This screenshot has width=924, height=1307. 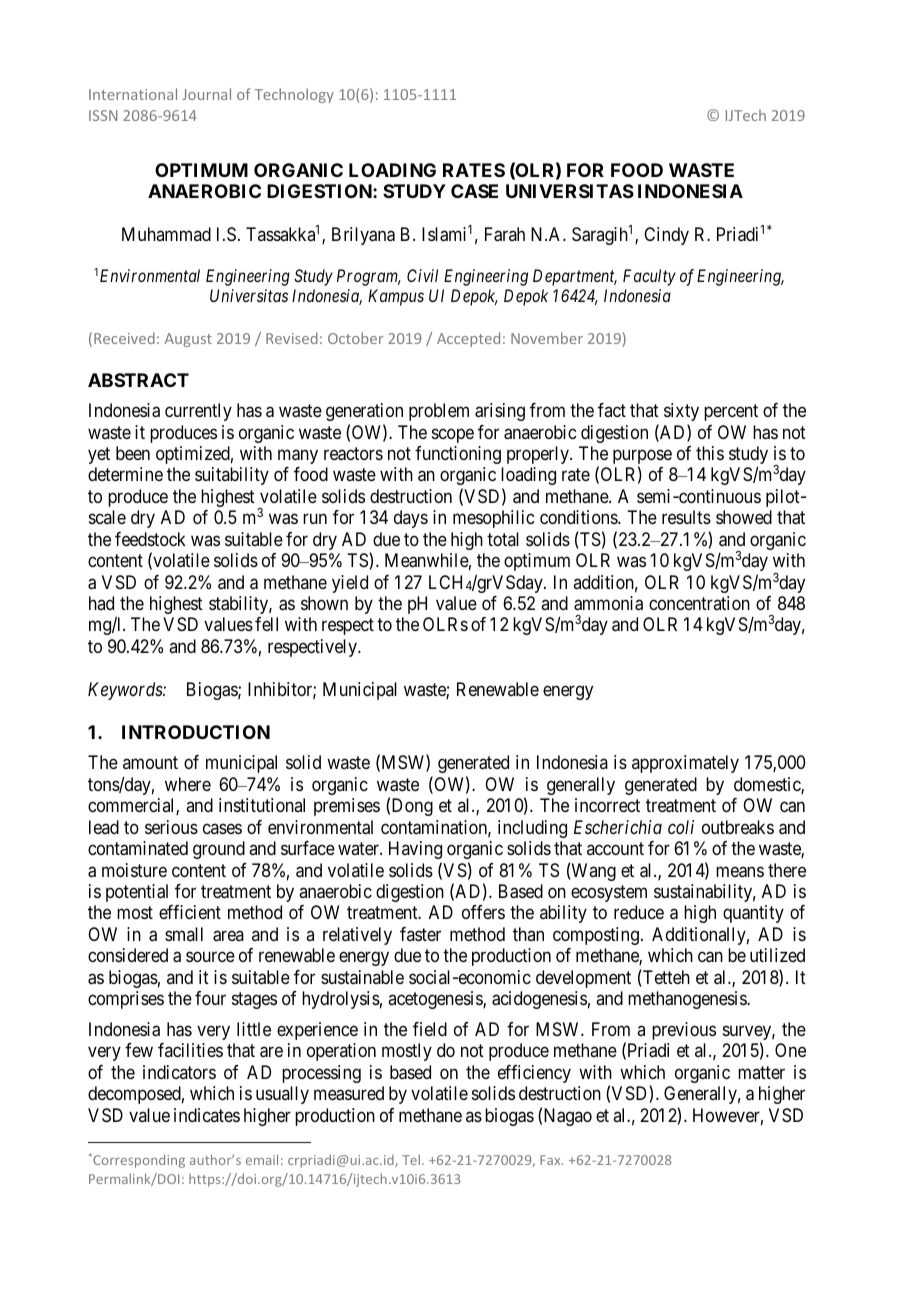 What do you see at coordinates (505, 234) in the screenshot?
I see `Farah` at bounding box center [505, 234].
